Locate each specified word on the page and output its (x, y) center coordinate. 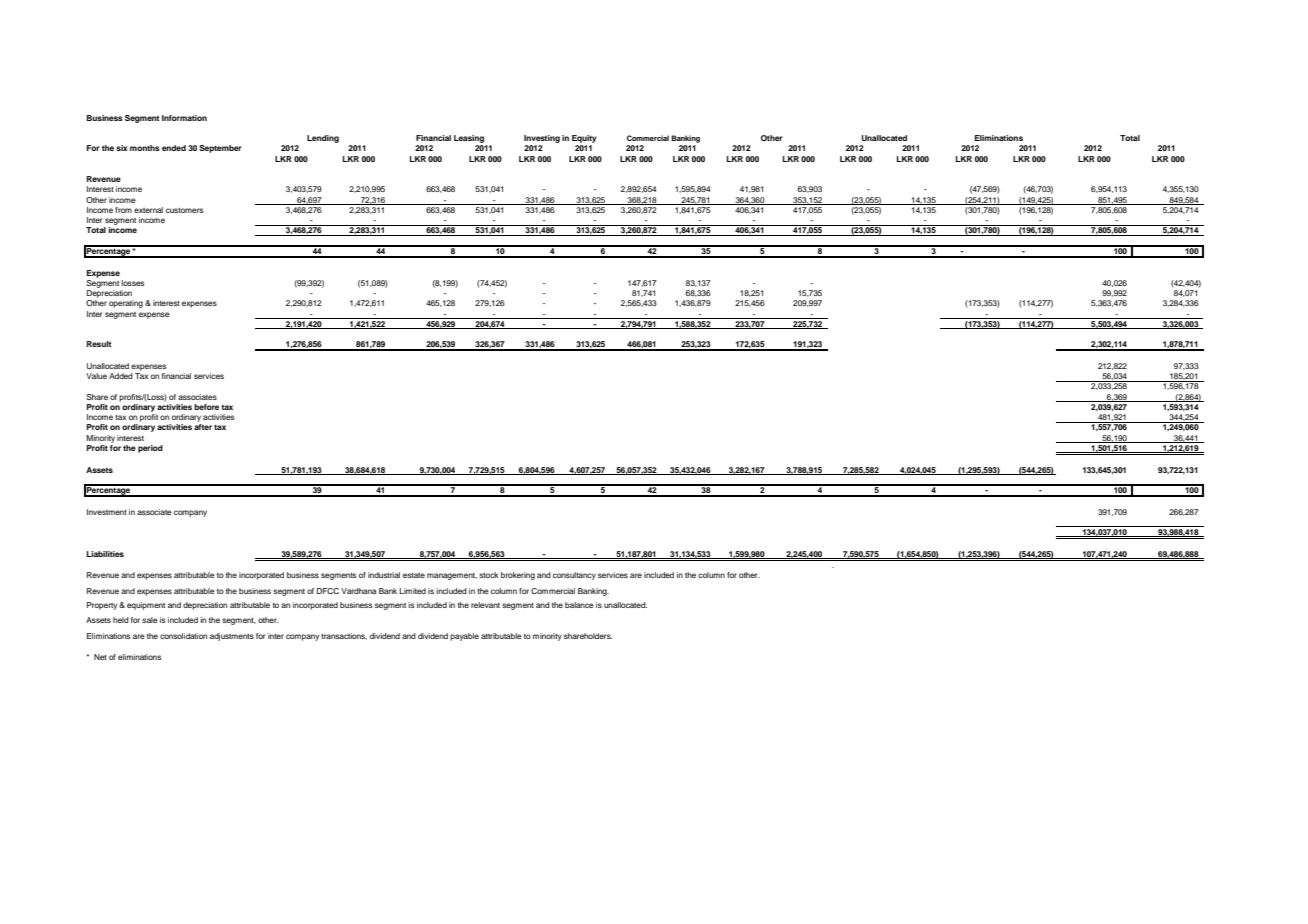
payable (464, 637)
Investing (542, 139)
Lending (323, 139)
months (145, 148)
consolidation (183, 636)
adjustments (232, 637)
